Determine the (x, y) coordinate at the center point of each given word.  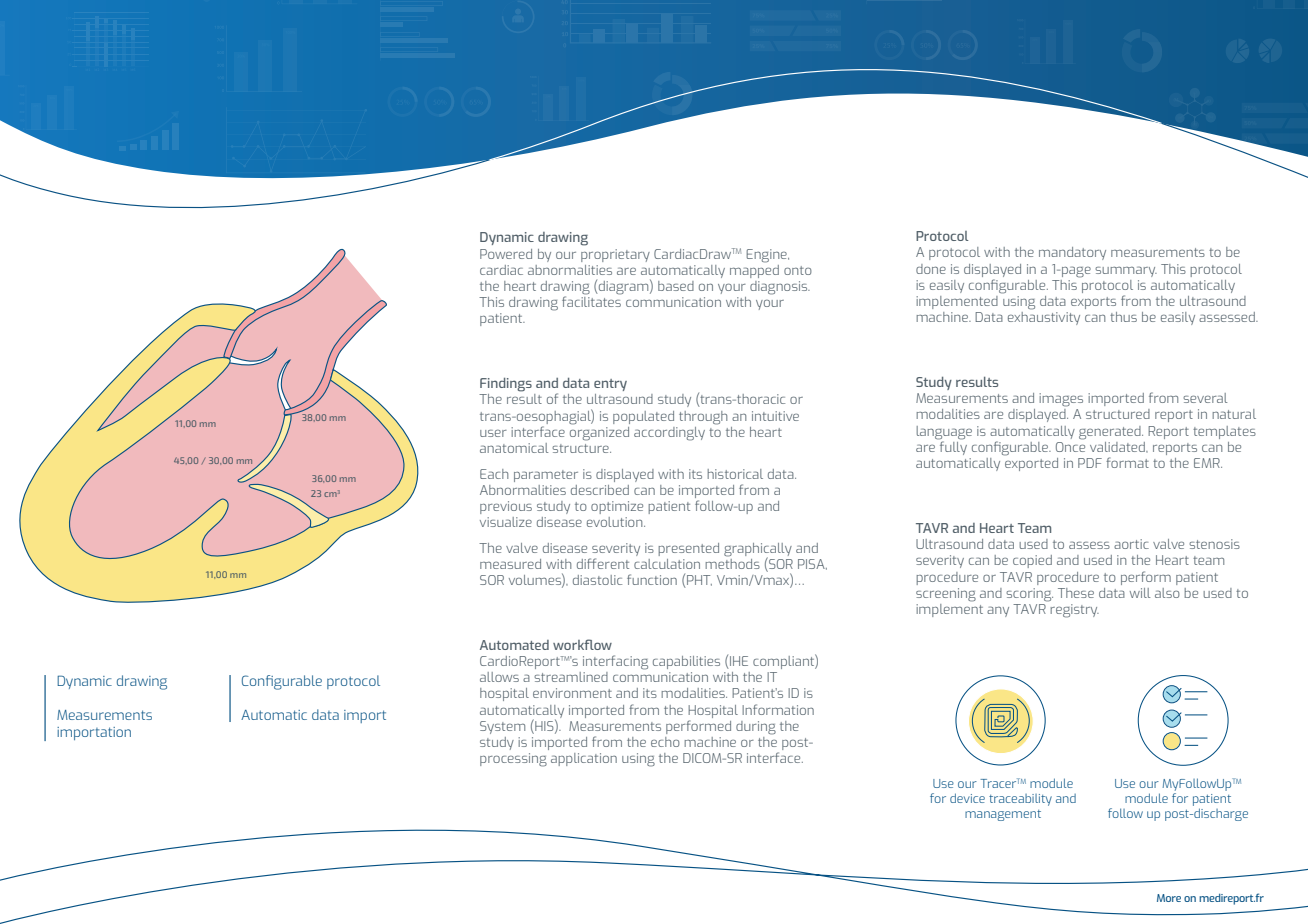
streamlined (571, 677)
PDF (1090, 463)
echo (665, 742)
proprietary (615, 255)
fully (952, 447)
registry (1074, 611)
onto (798, 270)
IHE (738, 662)
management (1003, 815)
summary (1126, 271)
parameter (546, 476)
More (1169, 898)
